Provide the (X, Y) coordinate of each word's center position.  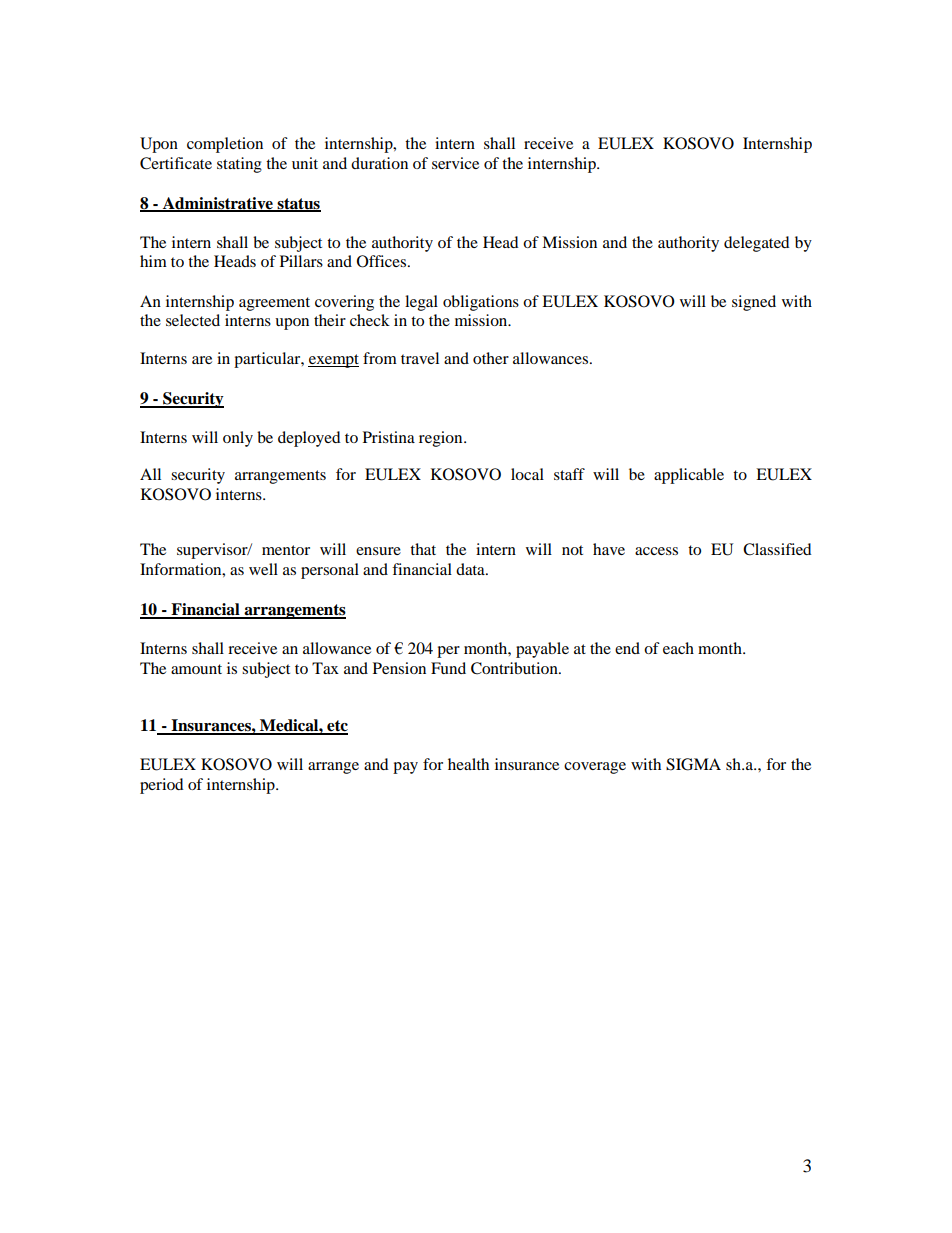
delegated (757, 244)
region (442, 439)
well (263, 569)
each (678, 648)
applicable (689, 476)
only (238, 439)
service (455, 163)
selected (193, 320)
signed (754, 303)
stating (239, 165)
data (471, 569)
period (162, 786)
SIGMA (693, 764)
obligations (481, 303)
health (468, 764)
